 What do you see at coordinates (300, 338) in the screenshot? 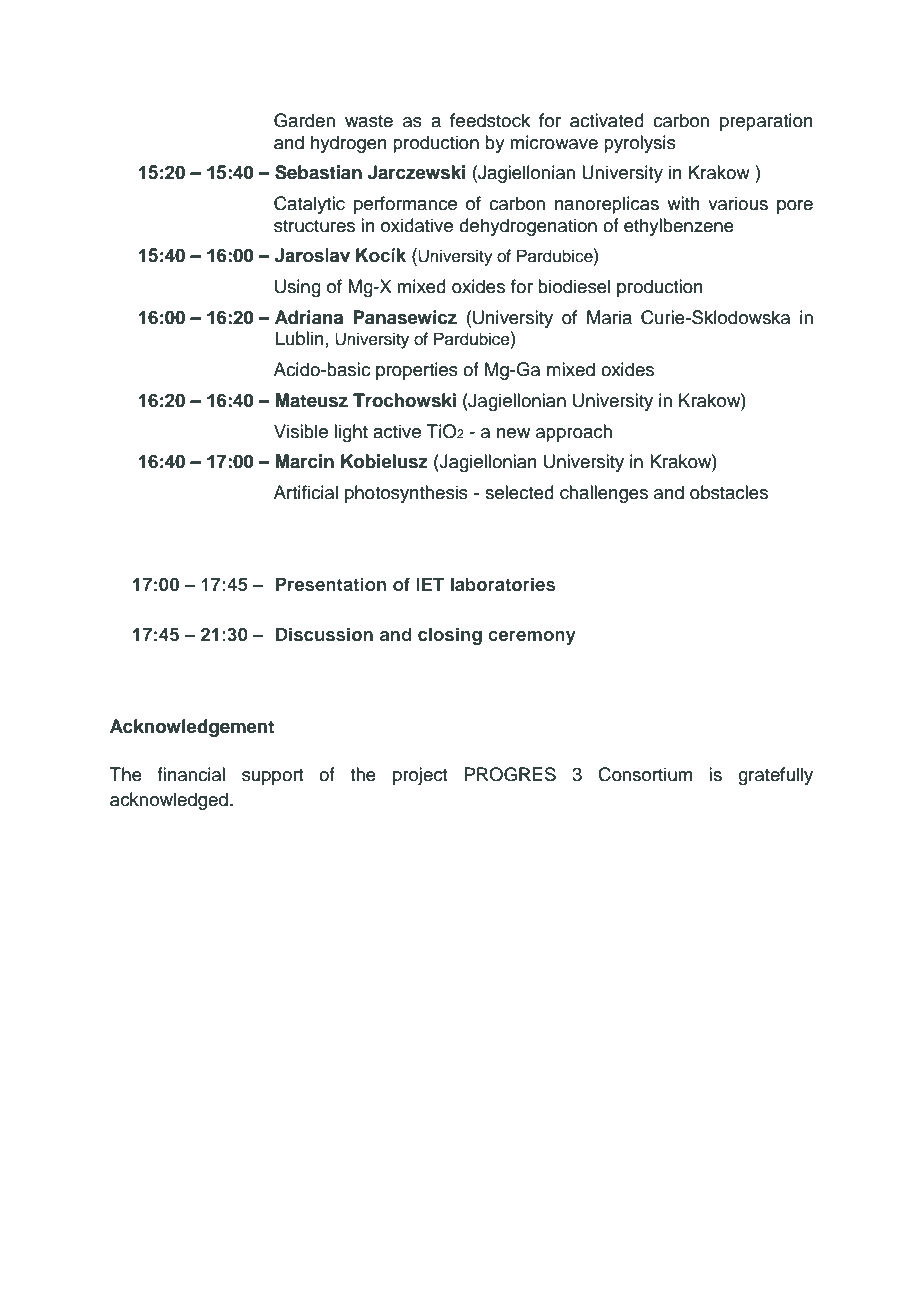
I see `Lublin` at bounding box center [300, 338].
